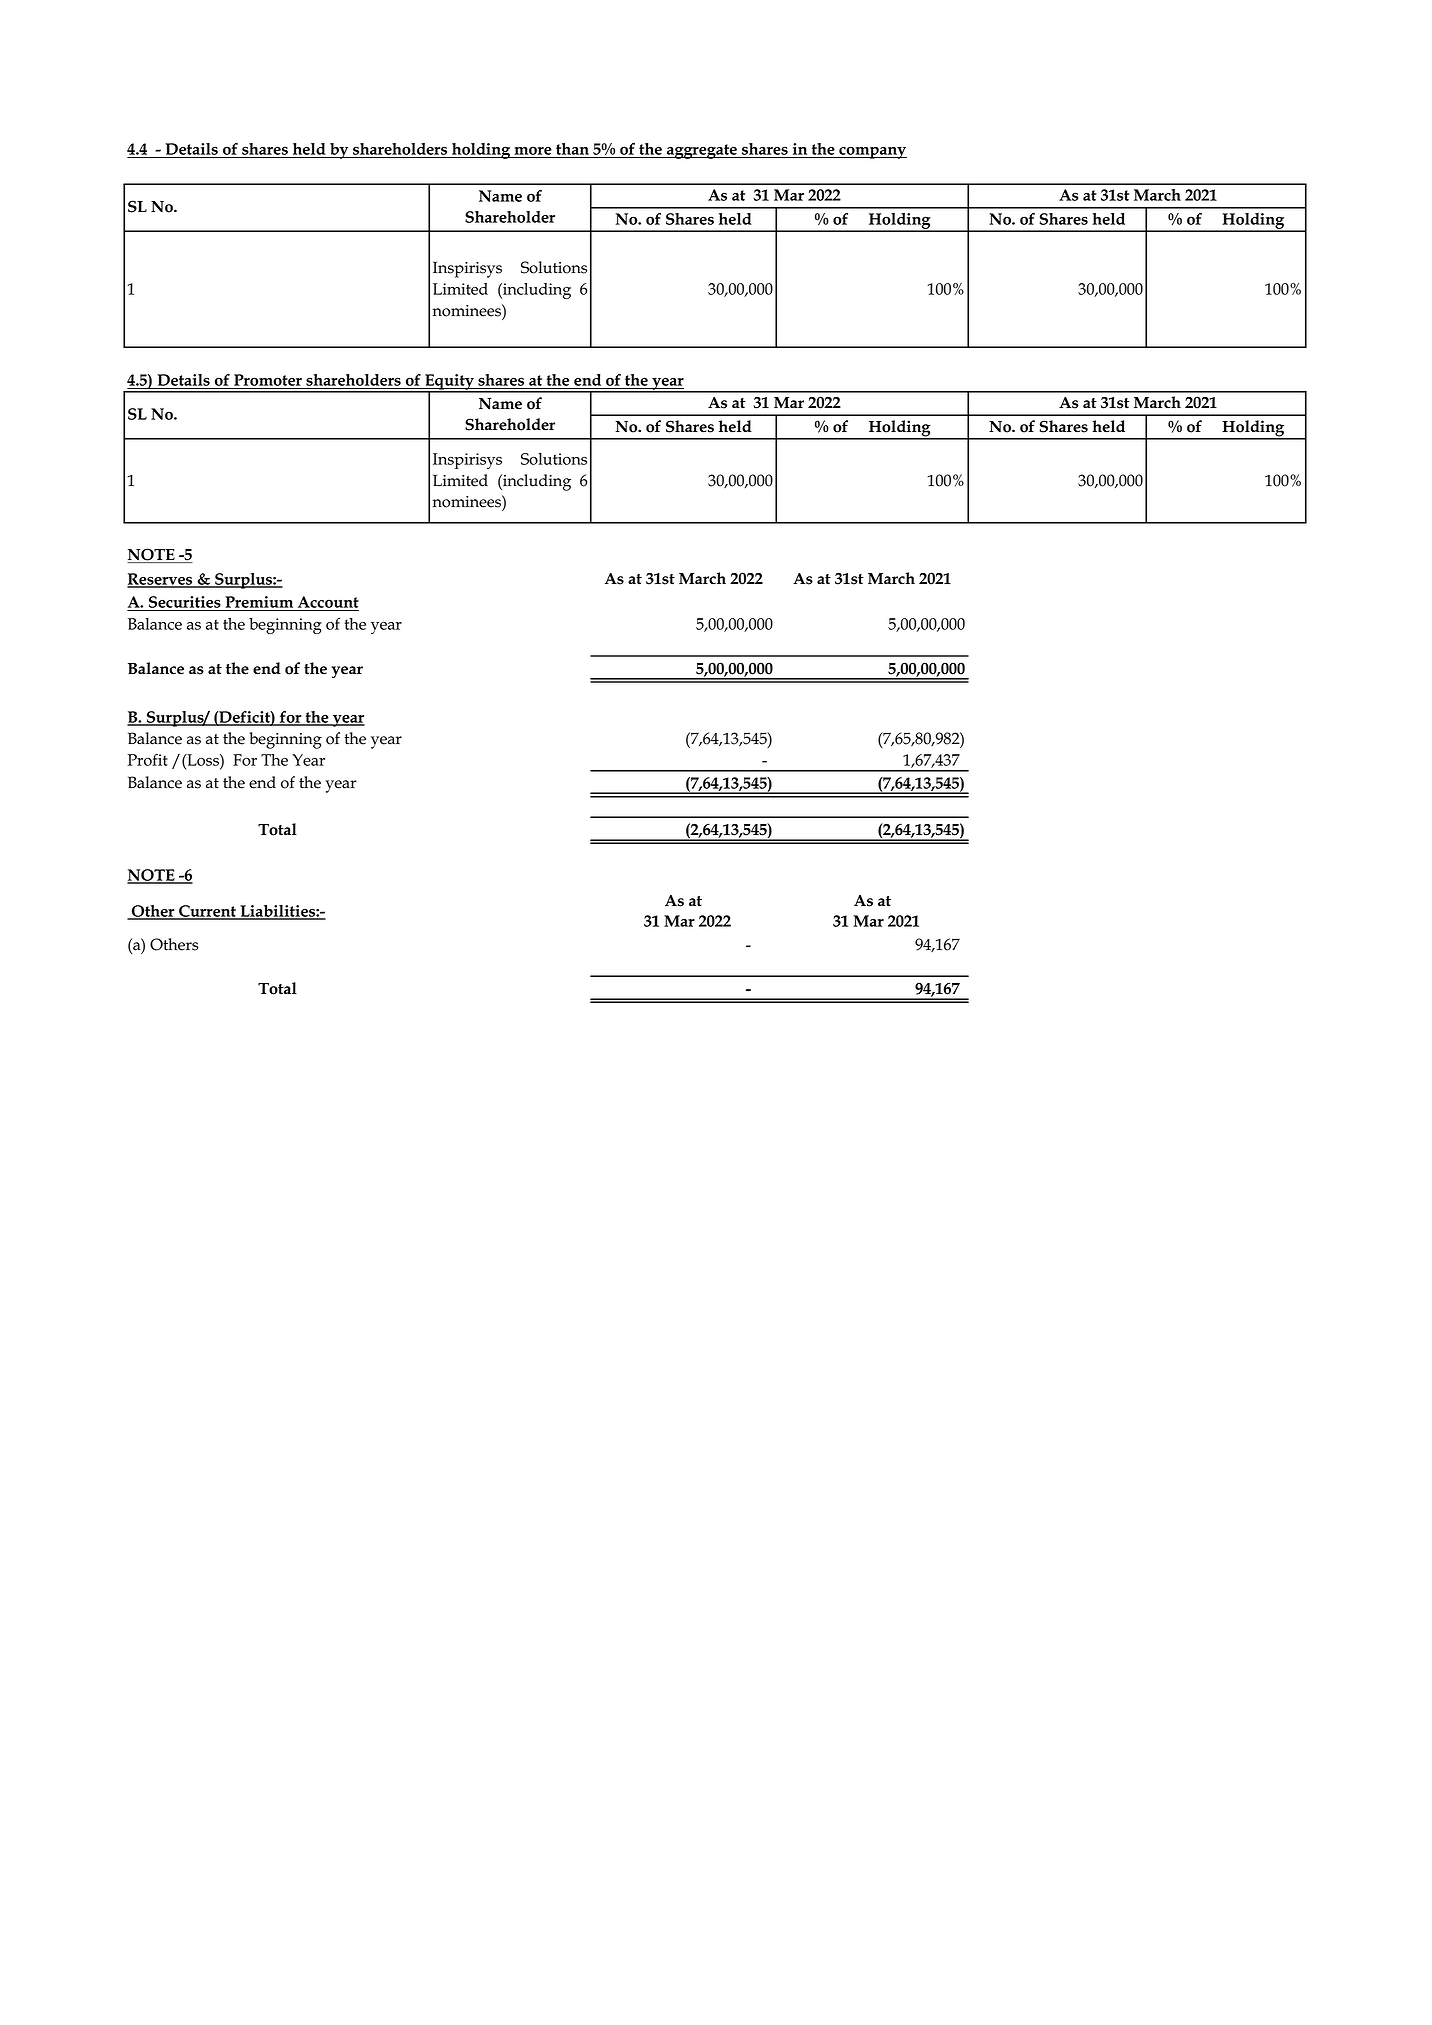 The width and height of the screenshot is (1432, 2025). I want to click on more, so click(533, 152).
